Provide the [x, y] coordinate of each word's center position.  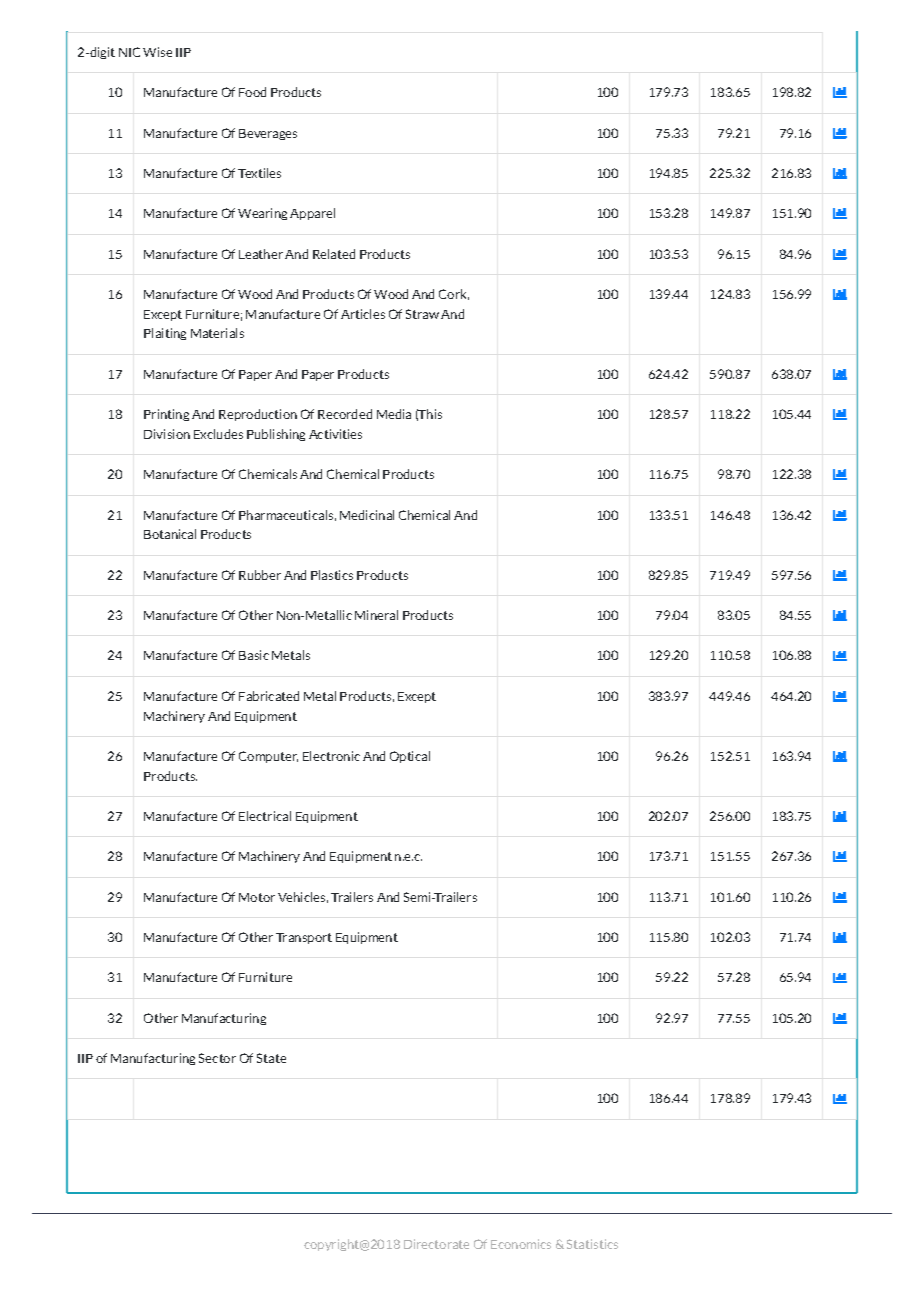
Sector [217, 1058]
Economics [521, 1244]
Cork [454, 294]
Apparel [312, 214]
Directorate [436, 1244]
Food [252, 92]
